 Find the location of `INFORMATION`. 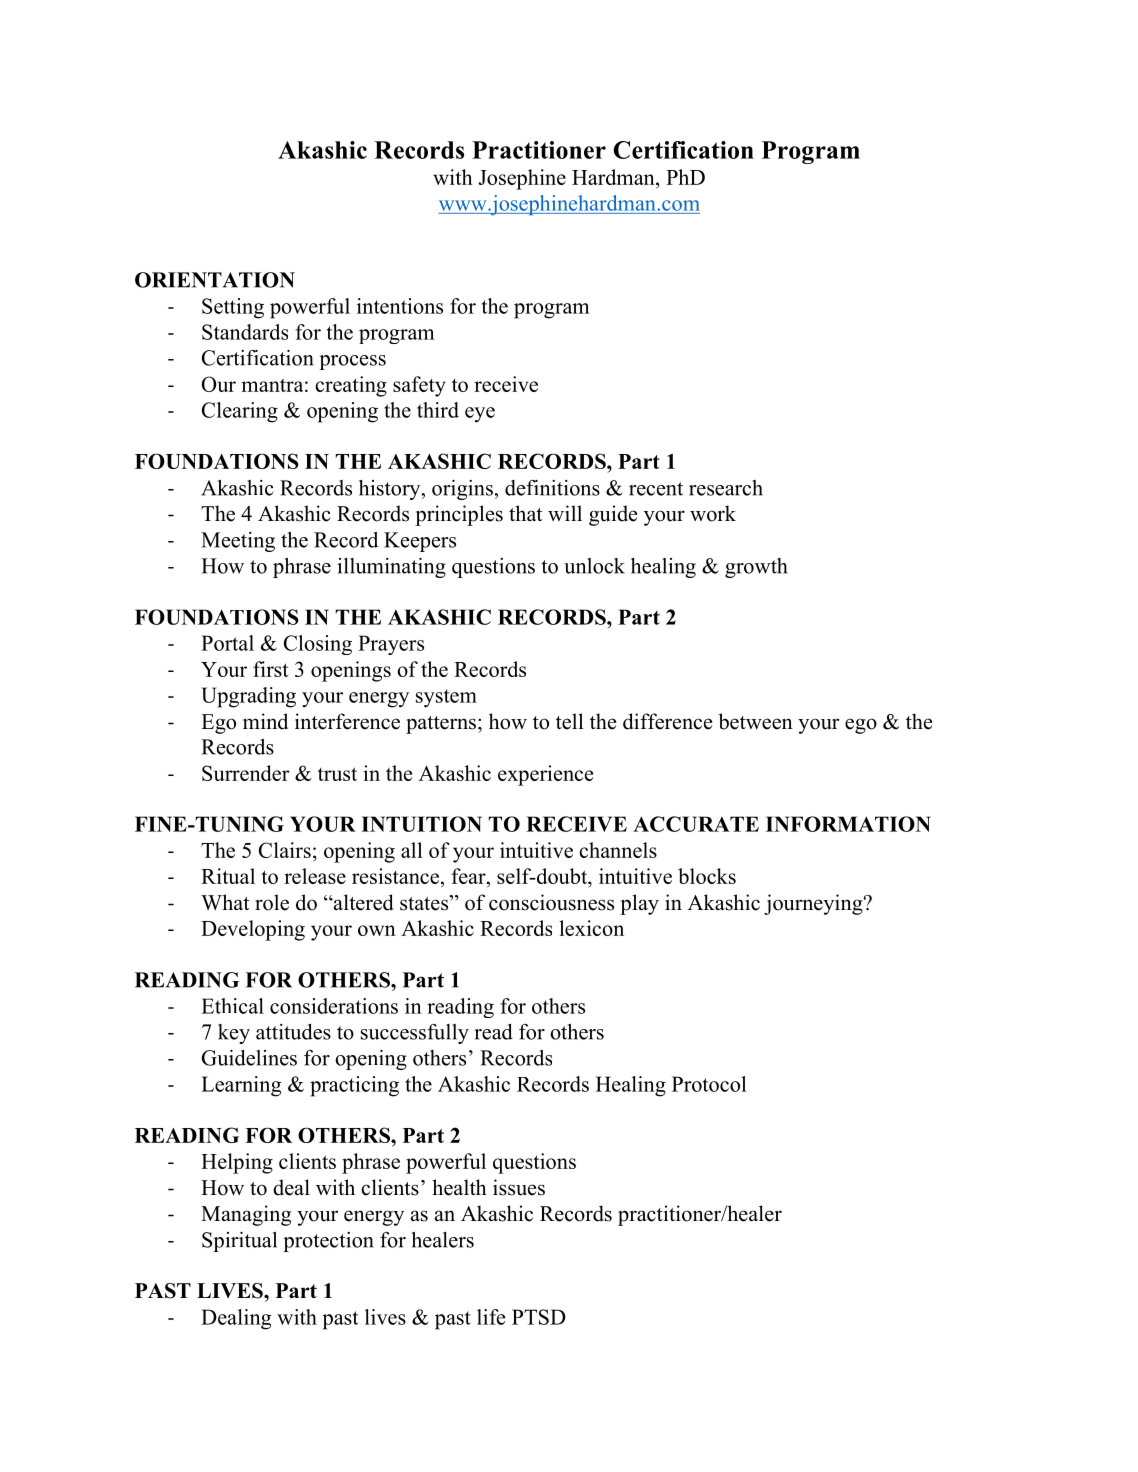

INFORMATION is located at coordinates (848, 824).
